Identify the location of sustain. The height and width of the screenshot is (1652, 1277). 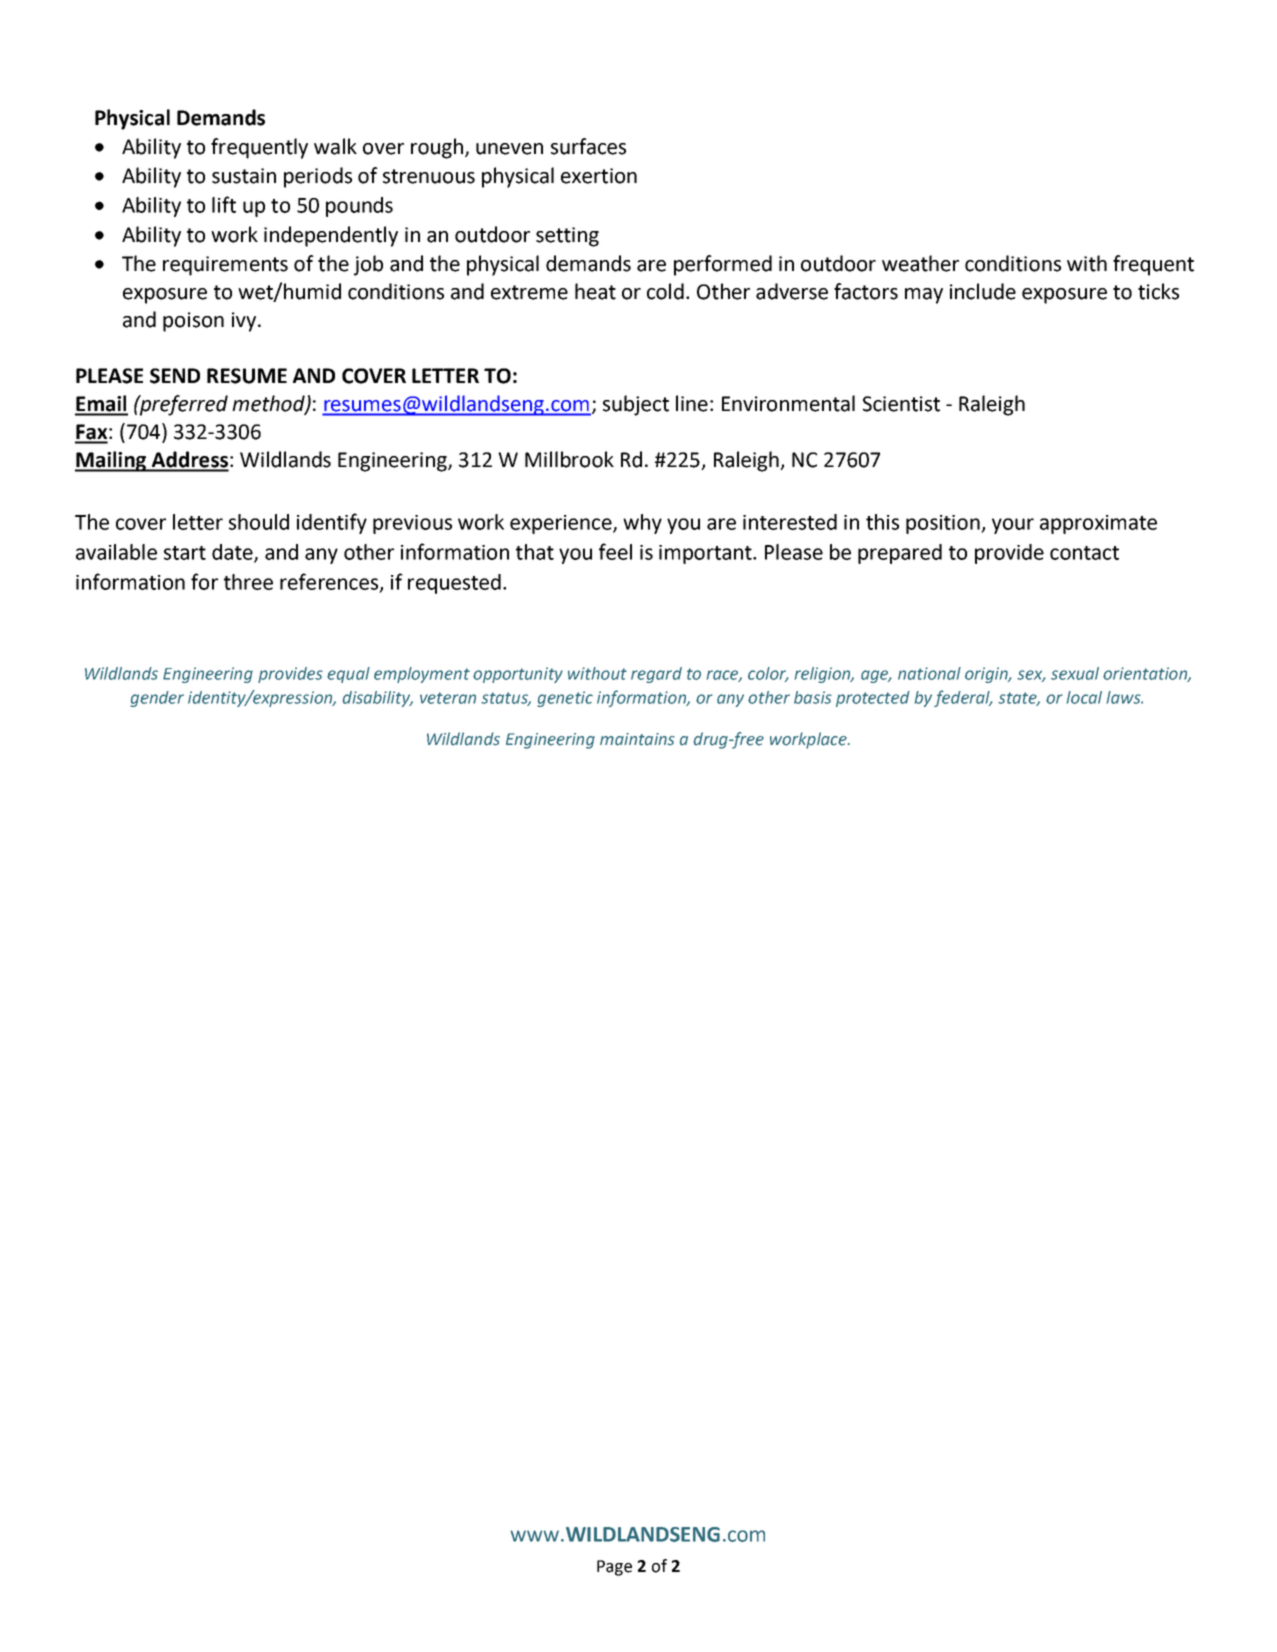
(244, 176).
